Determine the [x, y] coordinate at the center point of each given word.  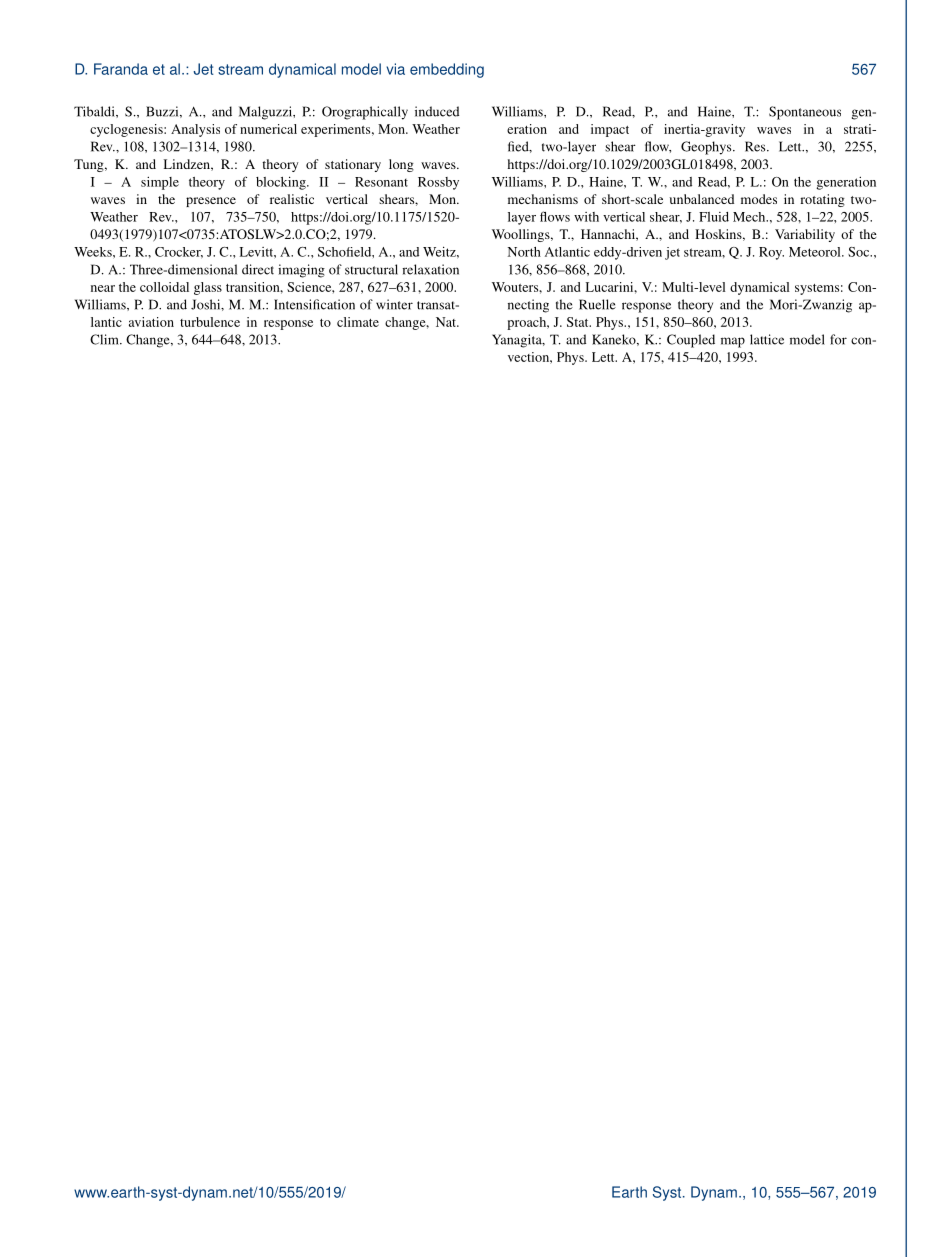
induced [437, 111]
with [586, 217]
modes [759, 199]
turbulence [210, 322]
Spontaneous [805, 113]
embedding [447, 70]
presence [211, 202]
